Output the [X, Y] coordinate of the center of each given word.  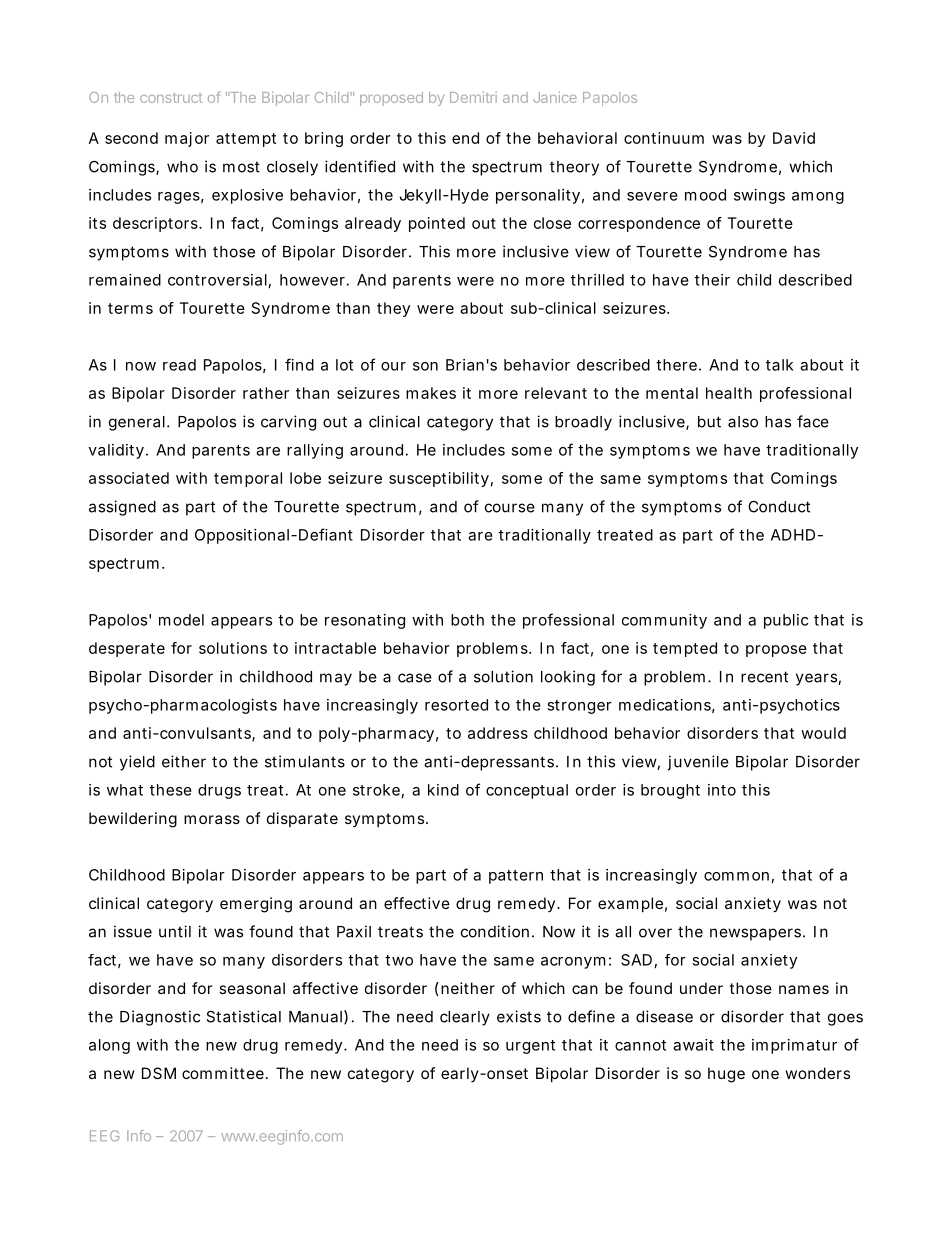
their [712, 280]
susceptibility [439, 479]
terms [130, 308]
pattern [516, 877]
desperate [127, 649]
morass [212, 819]
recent [764, 677]
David [794, 138]
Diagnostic [160, 1018]
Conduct [779, 506]
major [187, 139]
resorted [456, 705]
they [393, 309]
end [465, 138]
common [736, 876]
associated [129, 478]
